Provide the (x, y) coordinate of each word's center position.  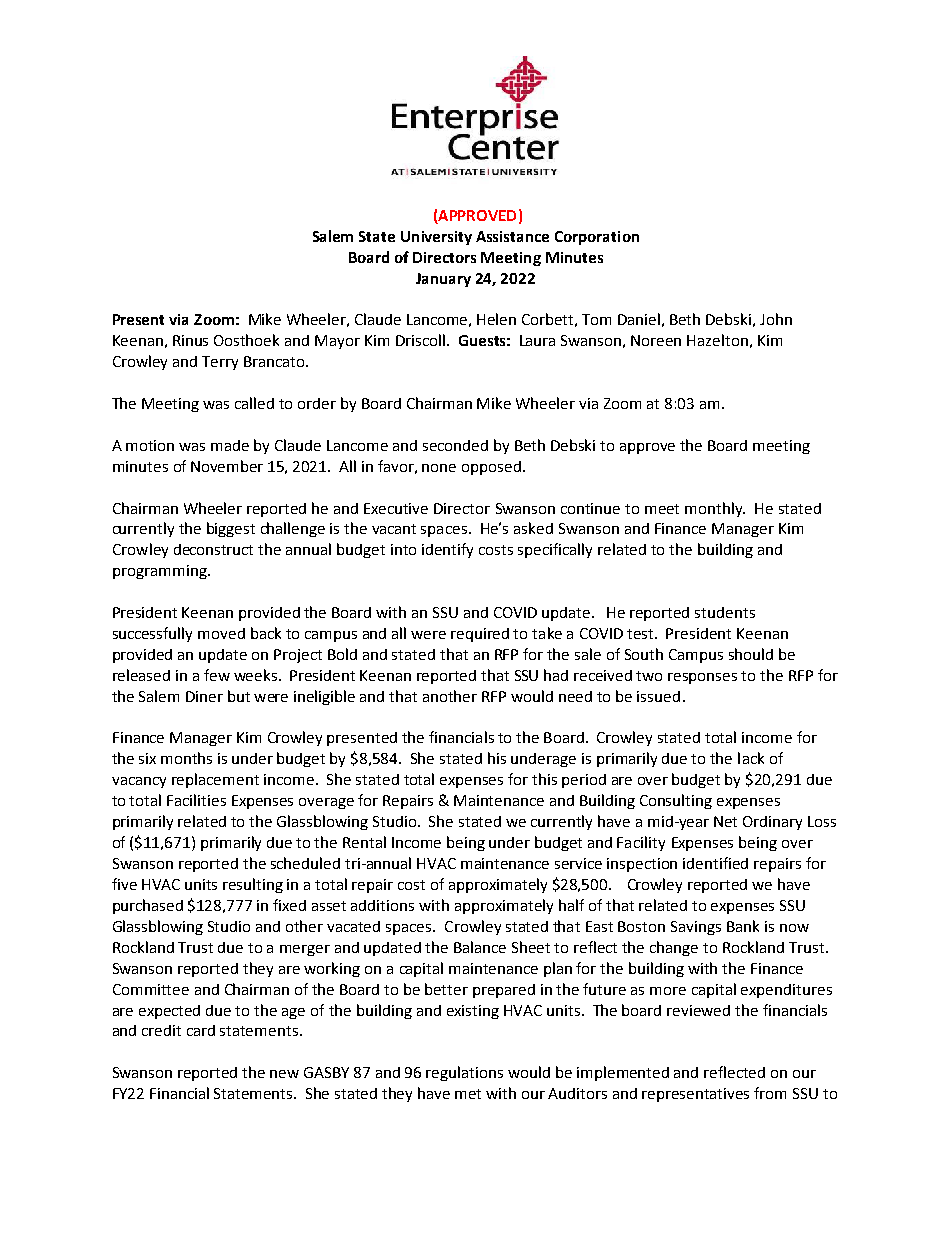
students (725, 612)
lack (751, 758)
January (443, 280)
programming (161, 572)
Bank (743, 926)
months (186, 758)
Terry (220, 363)
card (201, 1030)
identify (447, 550)
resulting (253, 885)
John (776, 319)
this (544, 779)
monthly (715, 509)
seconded (455, 445)
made (230, 445)
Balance (480, 947)
